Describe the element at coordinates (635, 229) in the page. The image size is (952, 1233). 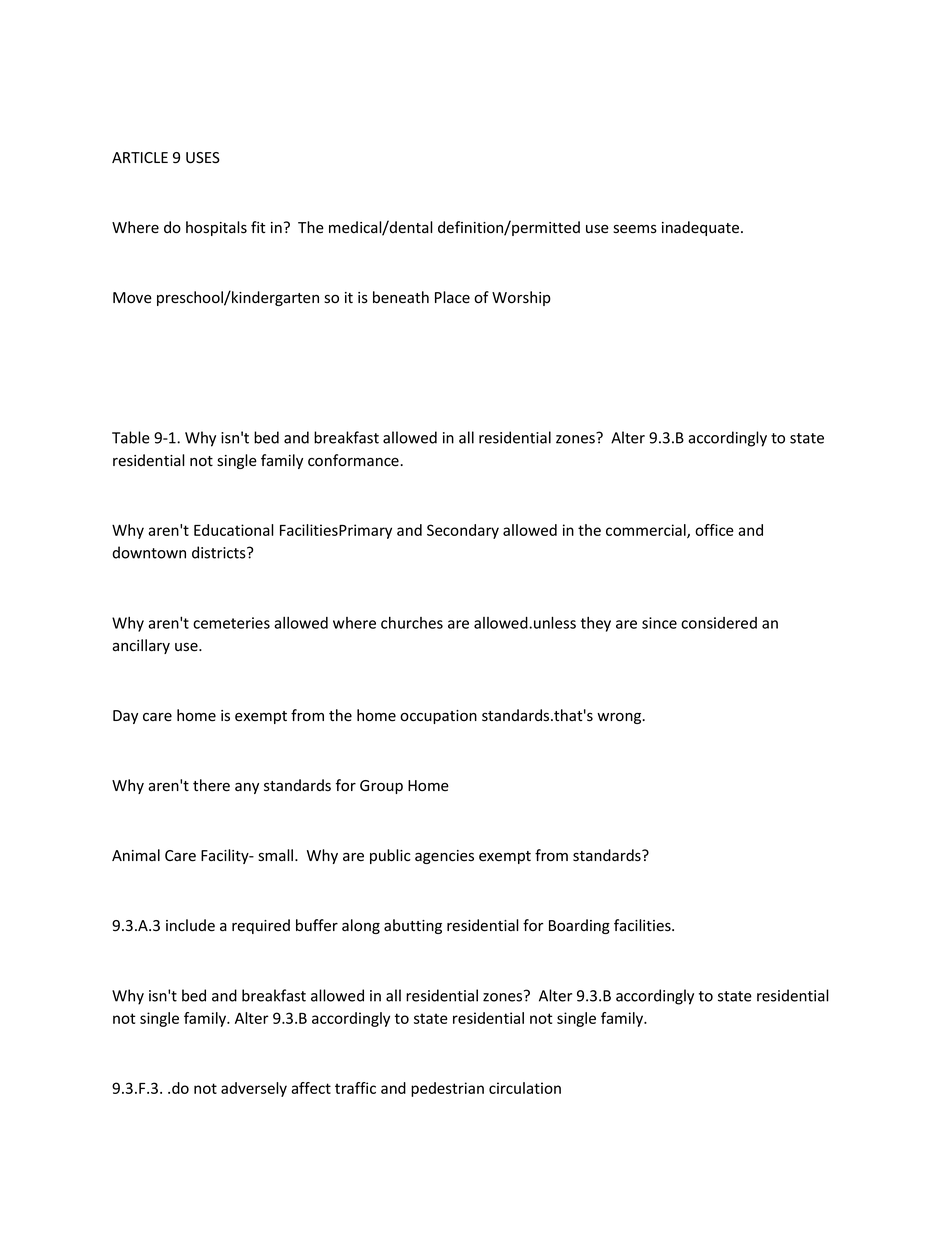
I see `seems` at that location.
